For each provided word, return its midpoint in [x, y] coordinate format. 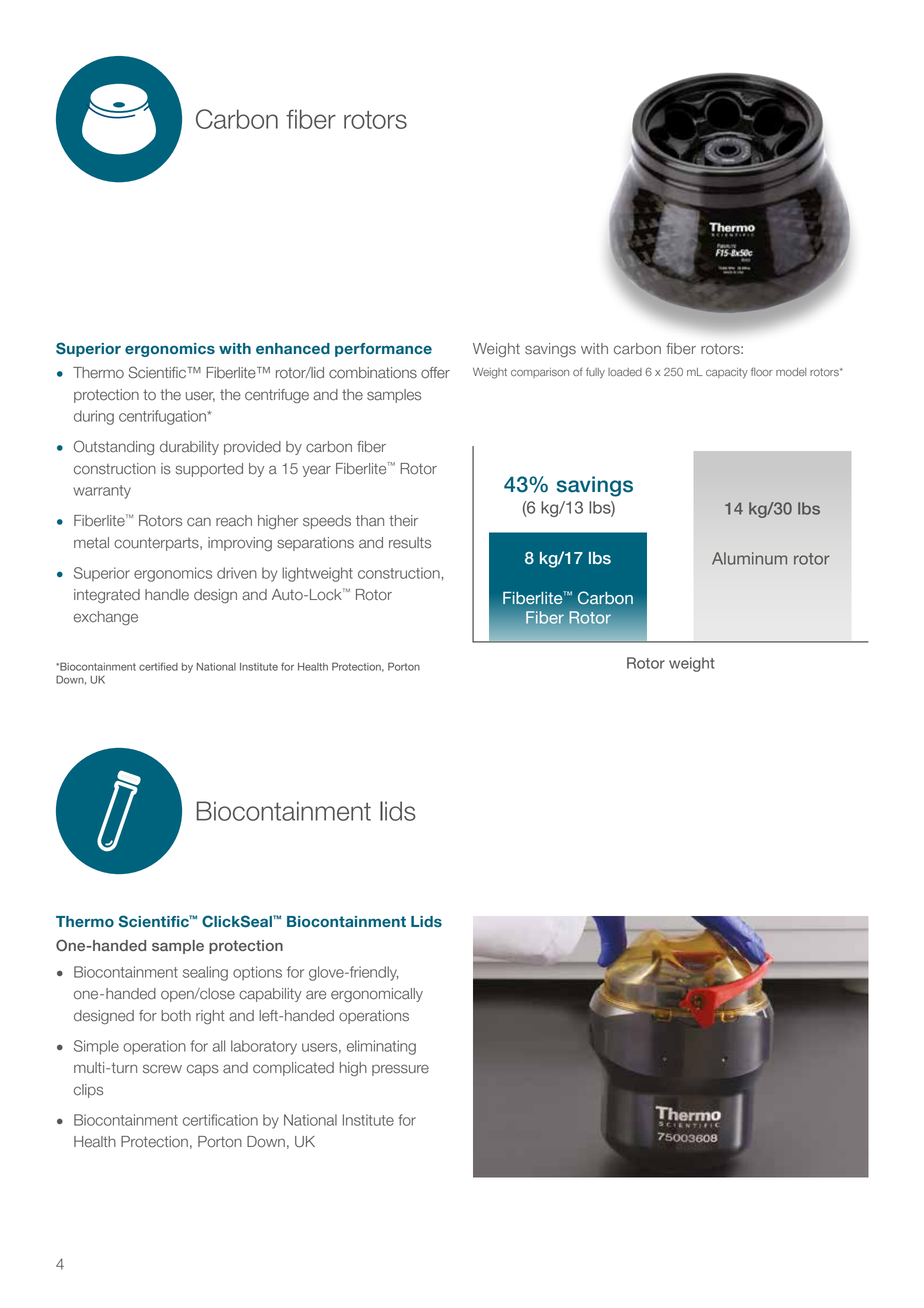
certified [158, 666]
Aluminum [749, 558]
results [410, 543]
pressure [400, 1070]
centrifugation [163, 417]
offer [435, 373]
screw [162, 1069]
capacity [727, 373]
